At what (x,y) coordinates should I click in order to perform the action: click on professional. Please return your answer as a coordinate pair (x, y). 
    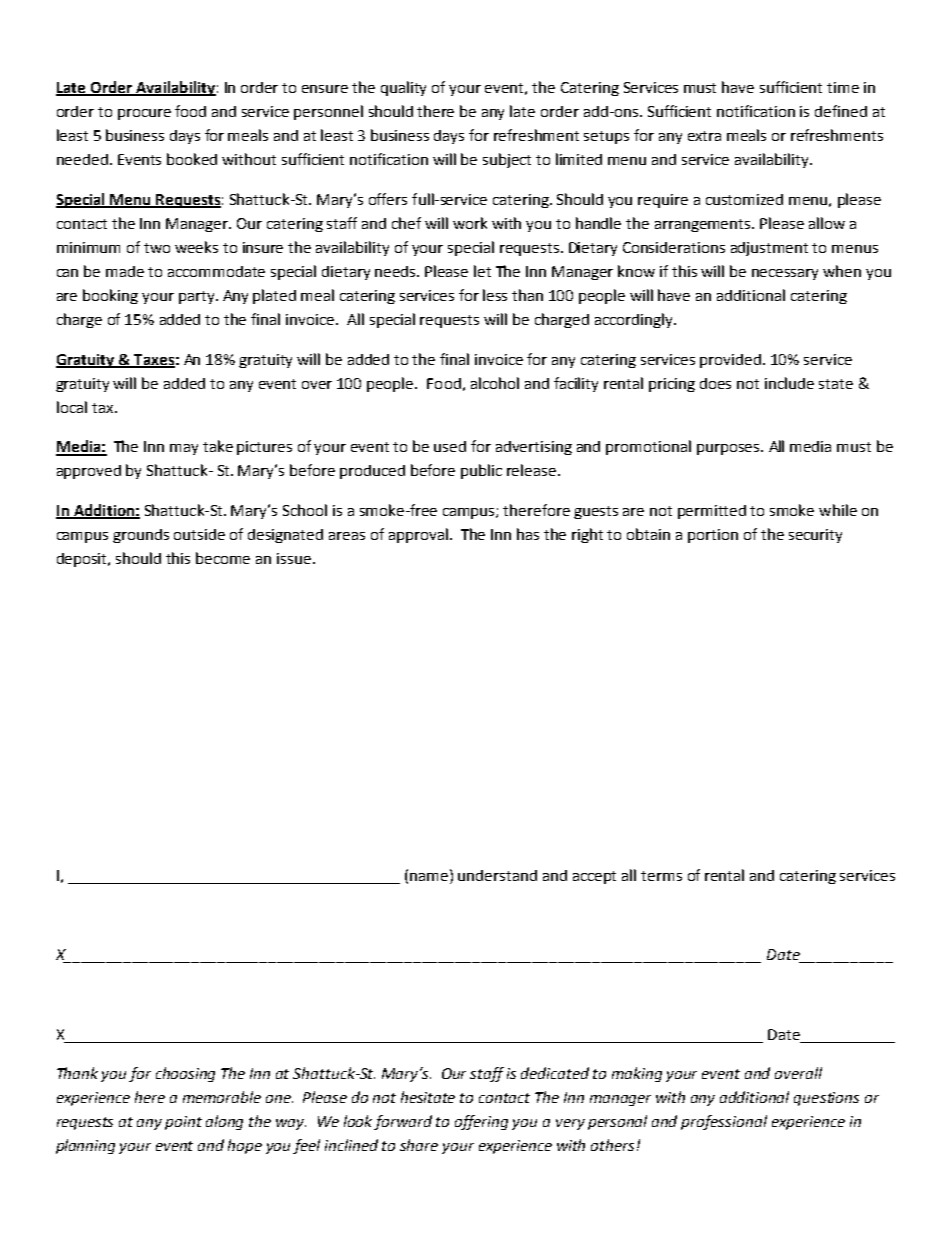
    Looking at the image, I should click on (724, 1122).
